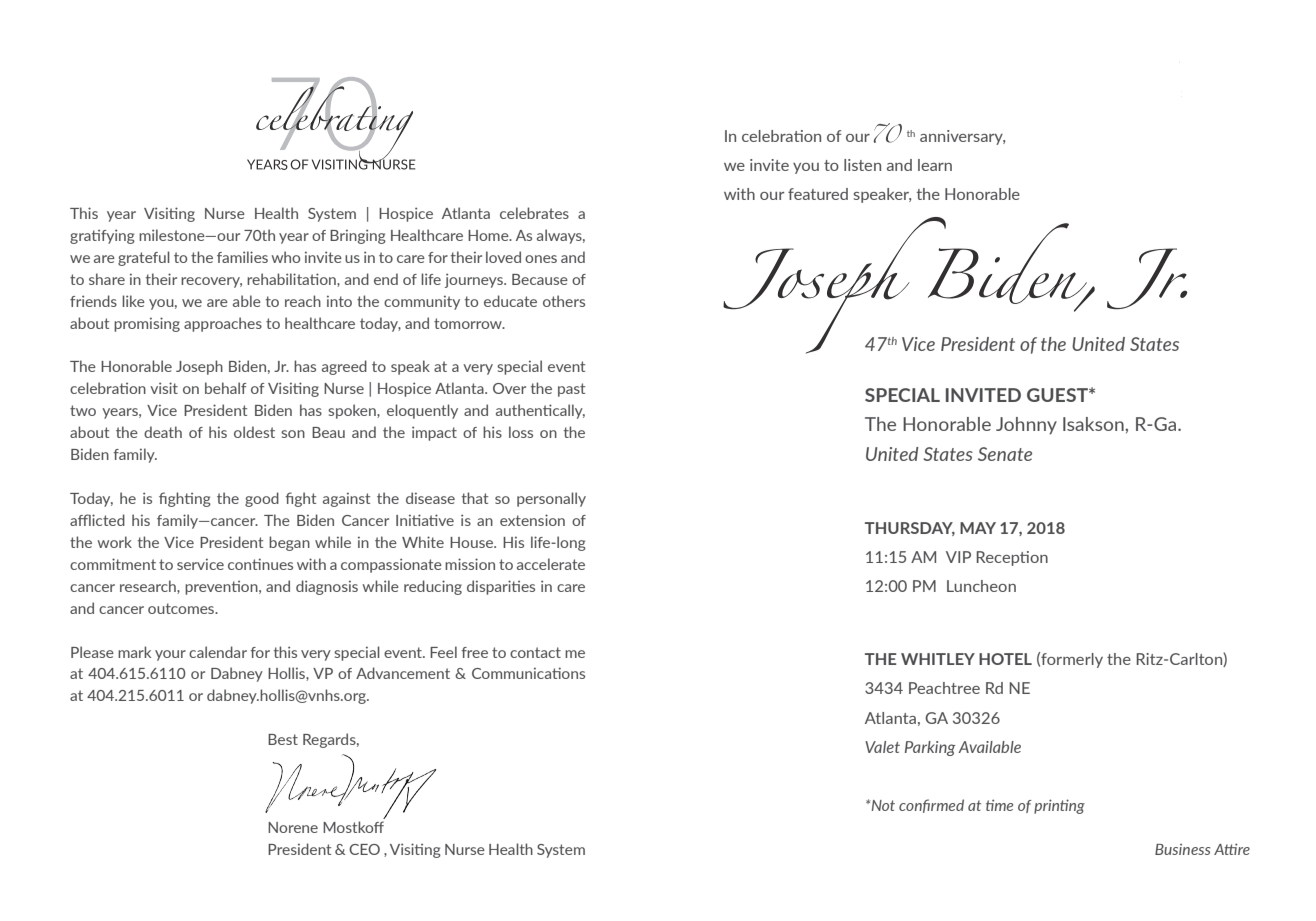  I want to click on Senate, so click(1005, 454).
